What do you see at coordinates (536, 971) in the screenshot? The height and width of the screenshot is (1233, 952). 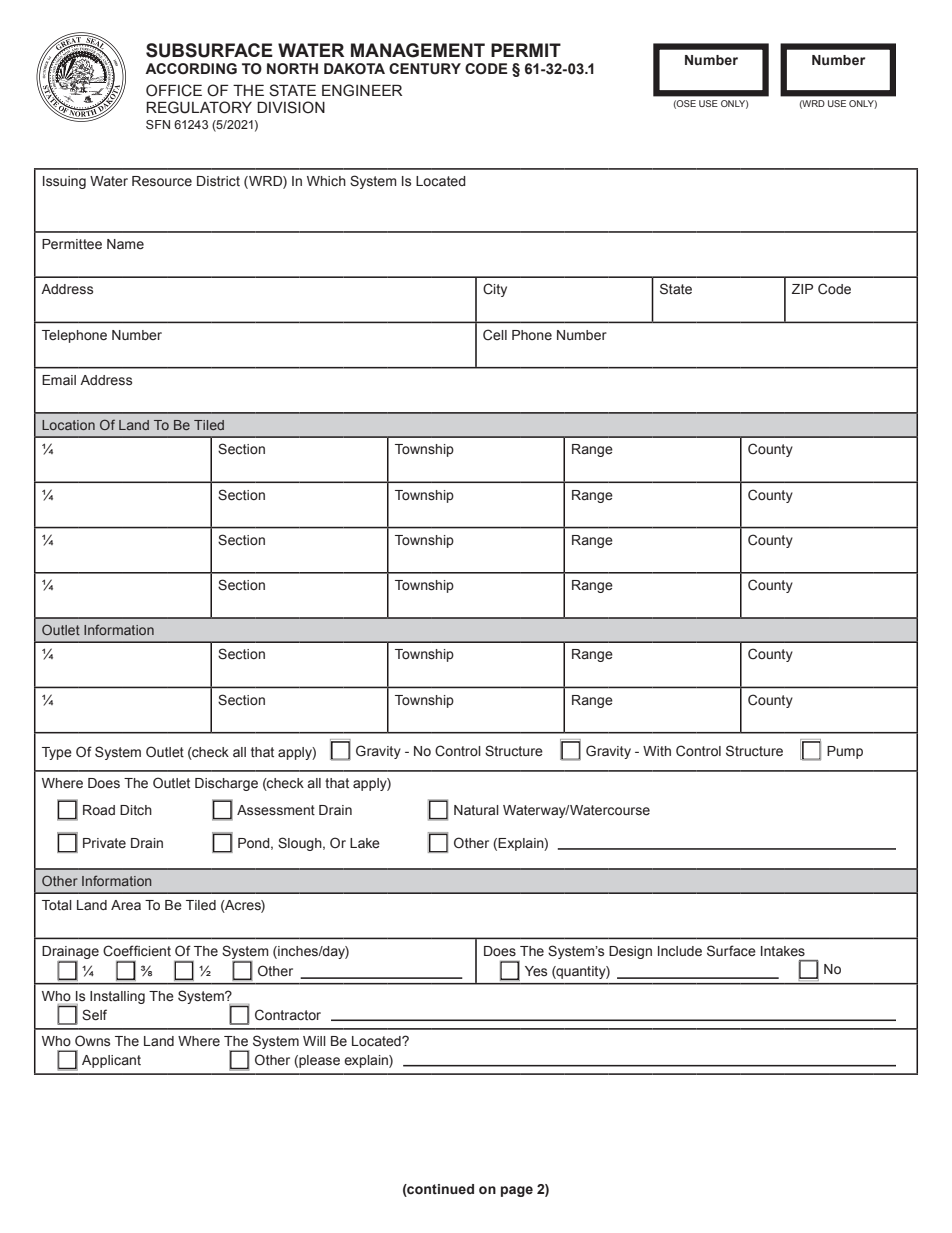 I see `Yes` at bounding box center [536, 971].
